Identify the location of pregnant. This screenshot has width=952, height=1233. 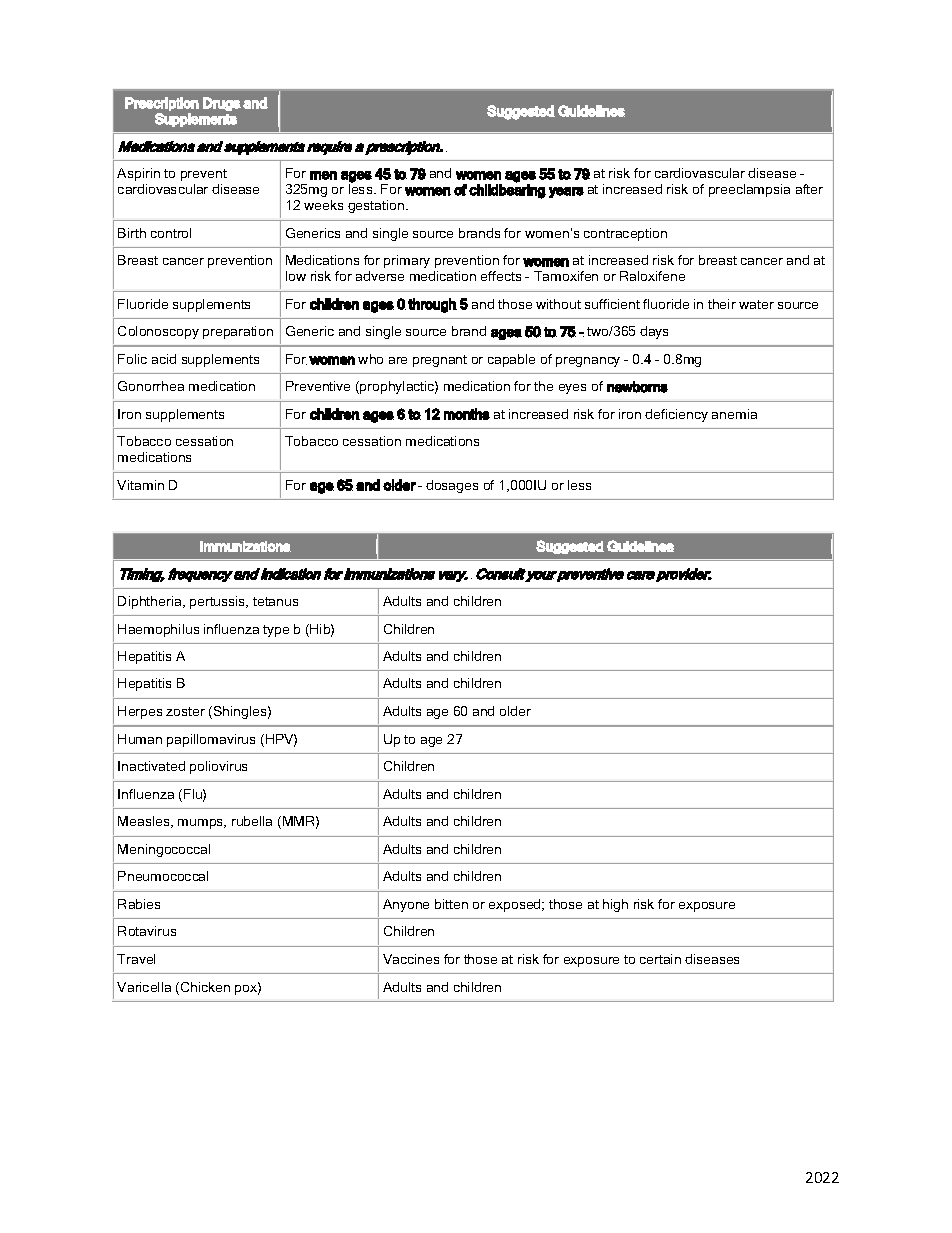
(440, 361).
